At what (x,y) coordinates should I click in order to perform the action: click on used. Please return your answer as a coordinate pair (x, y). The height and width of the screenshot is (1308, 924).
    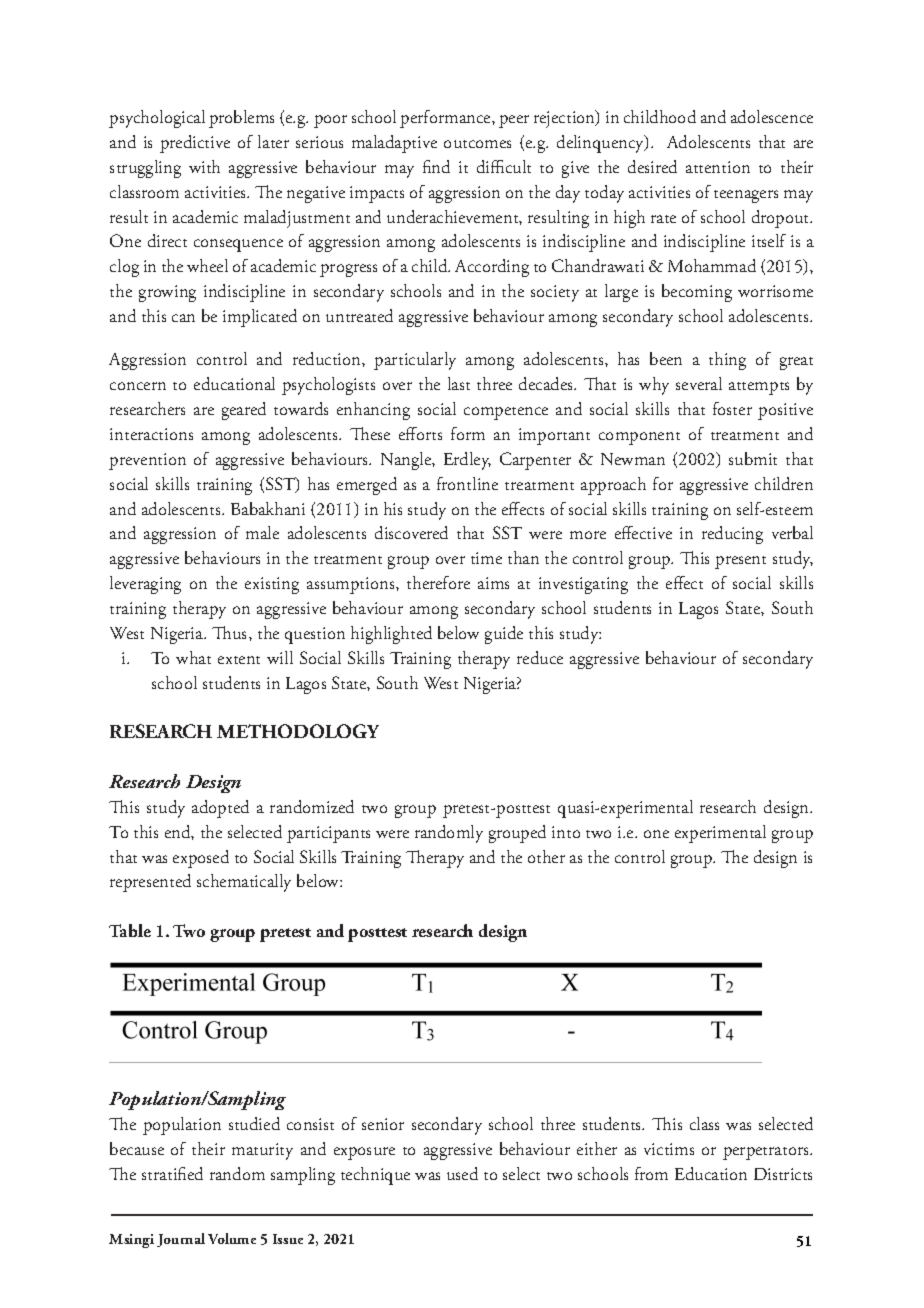
    Looking at the image, I should click on (462, 1173).
